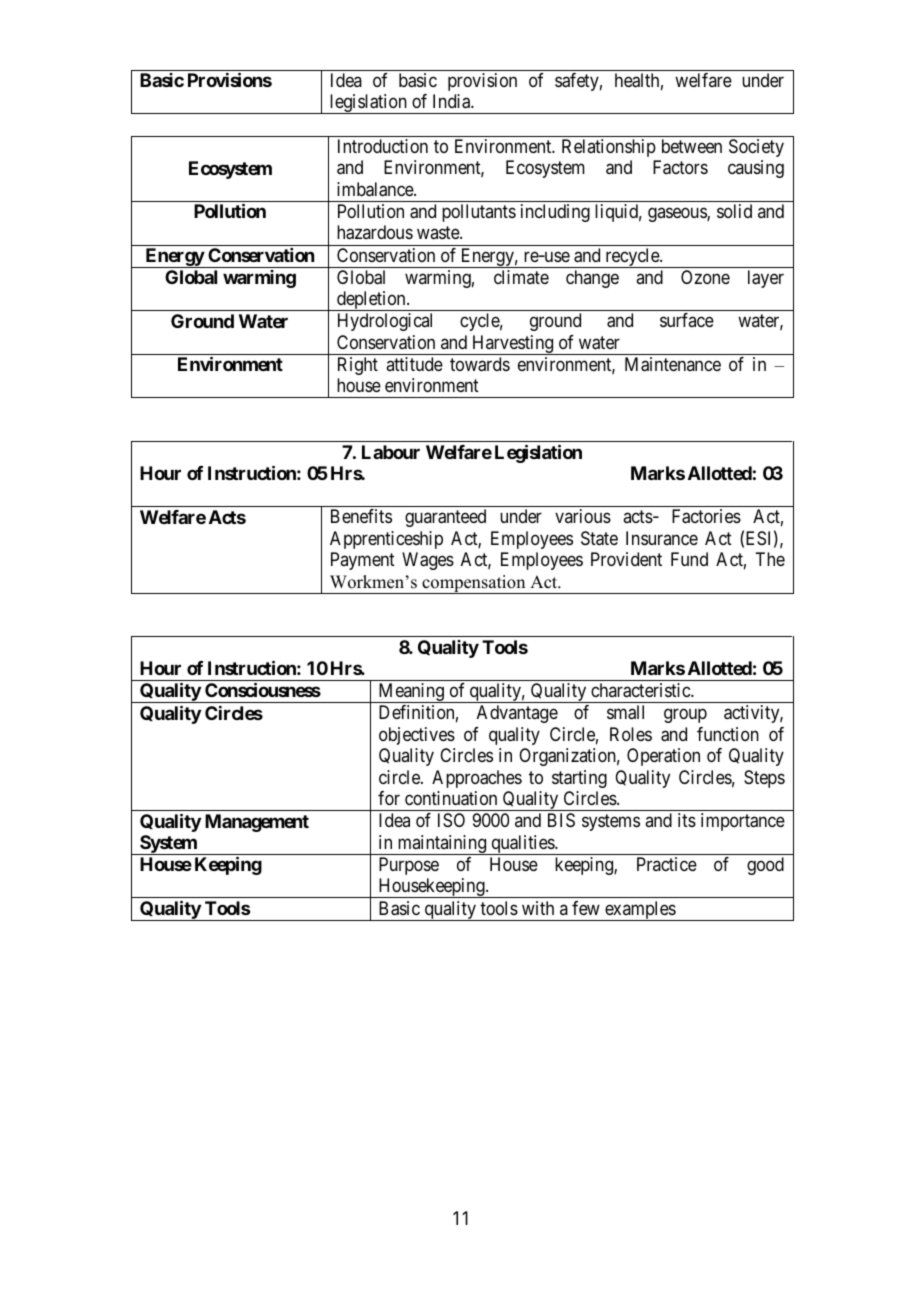 The image size is (924, 1307). Describe the element at coordinates (445, 518) in the page. I see `guaranteed` at that location.
